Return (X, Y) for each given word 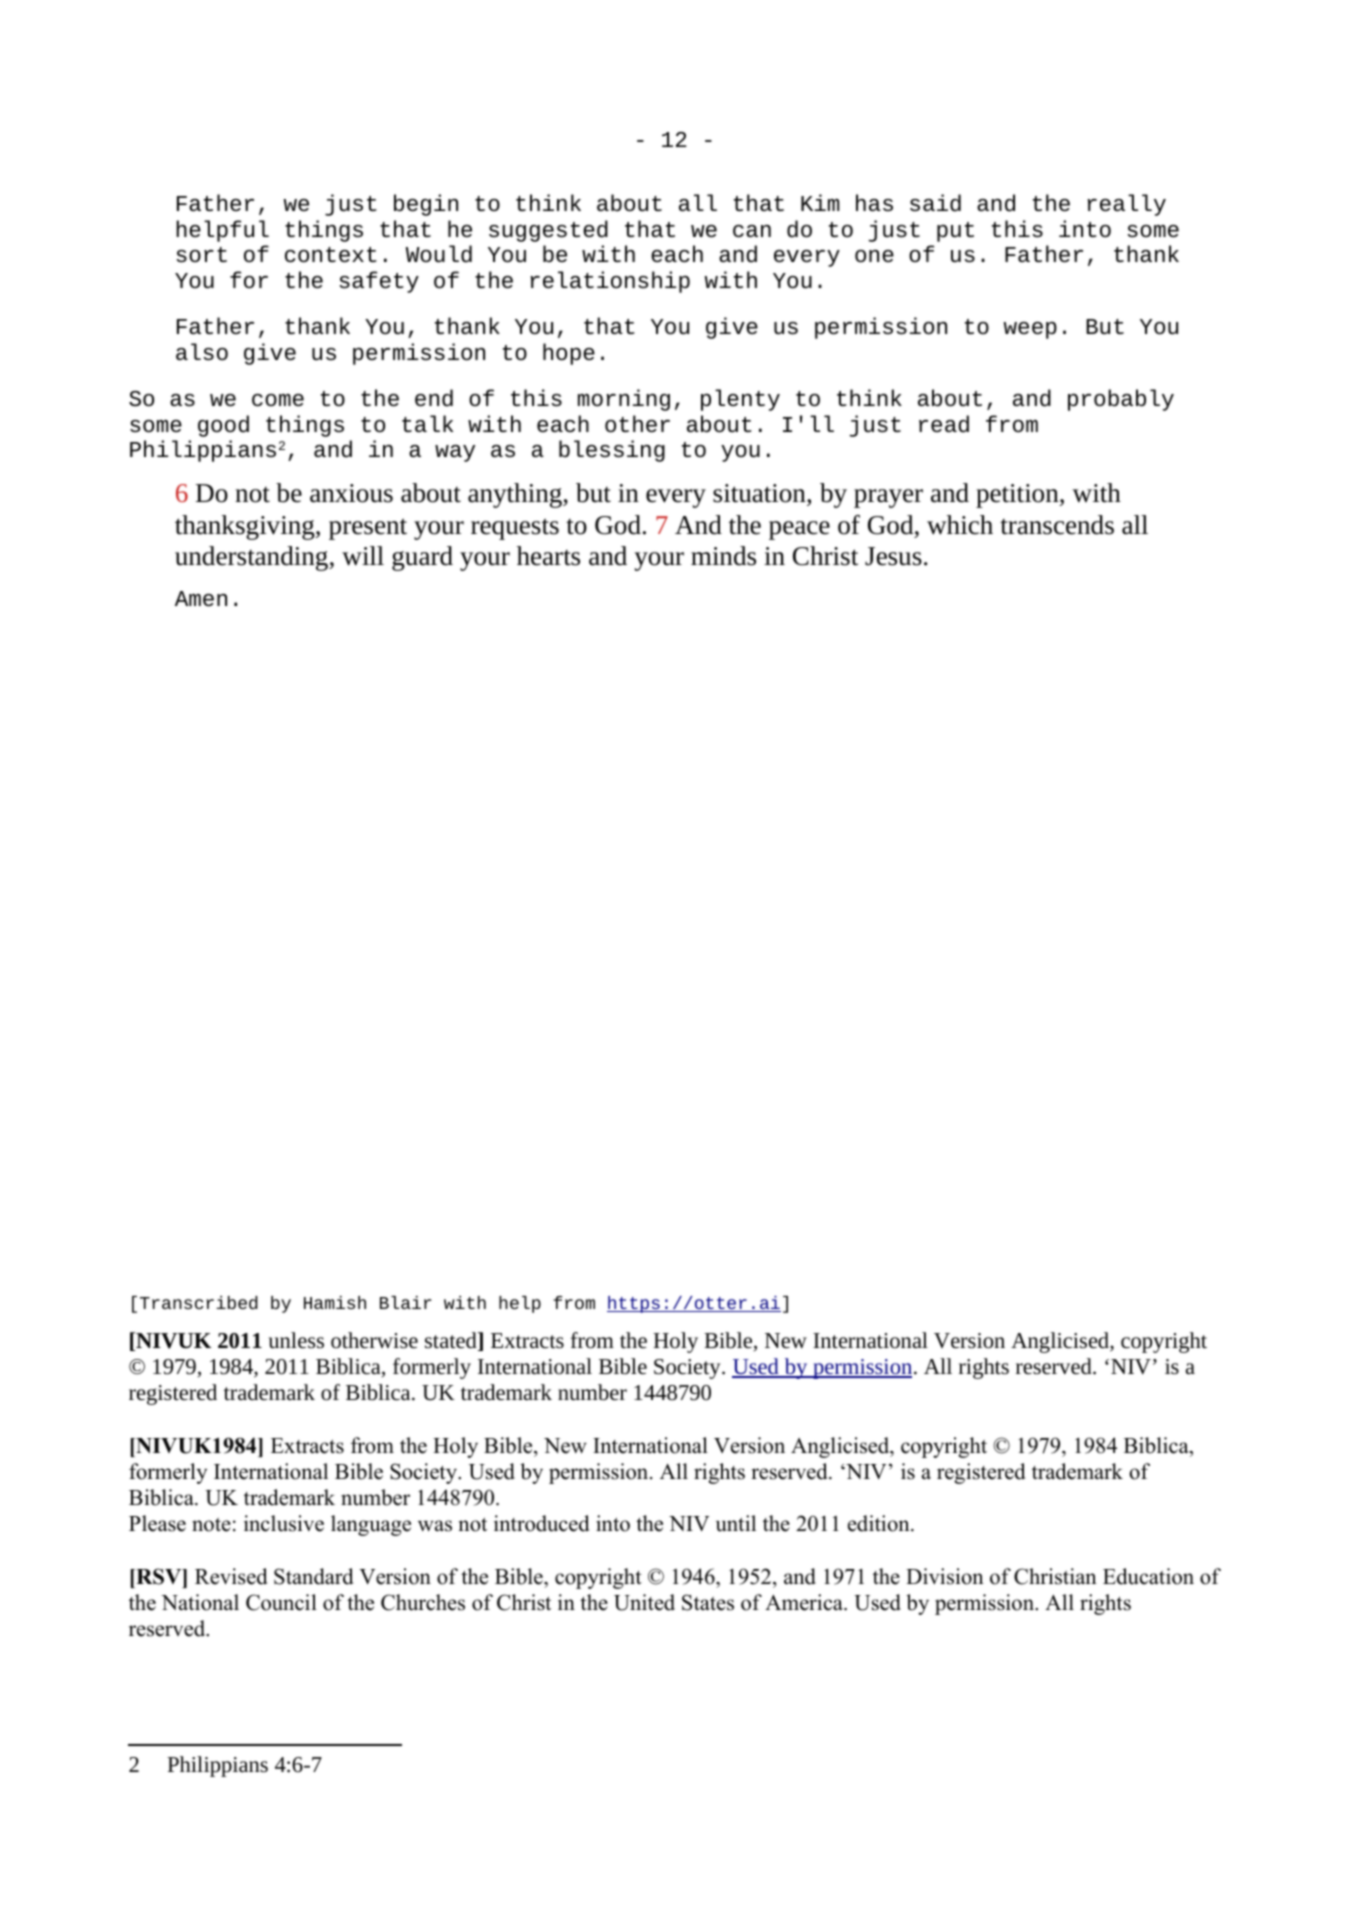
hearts (548, 556)
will (363, 556)
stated (452, 1341)
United (644, 1602)
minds (723, 556)
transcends (1057, 525)
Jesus (893, 556)
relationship (610, 282)
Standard (313, 1576)
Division (945, 1576)
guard (422, 558)
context (331, 255)
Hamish (335, 1302)
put (955, 232)
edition (880, 1523)
